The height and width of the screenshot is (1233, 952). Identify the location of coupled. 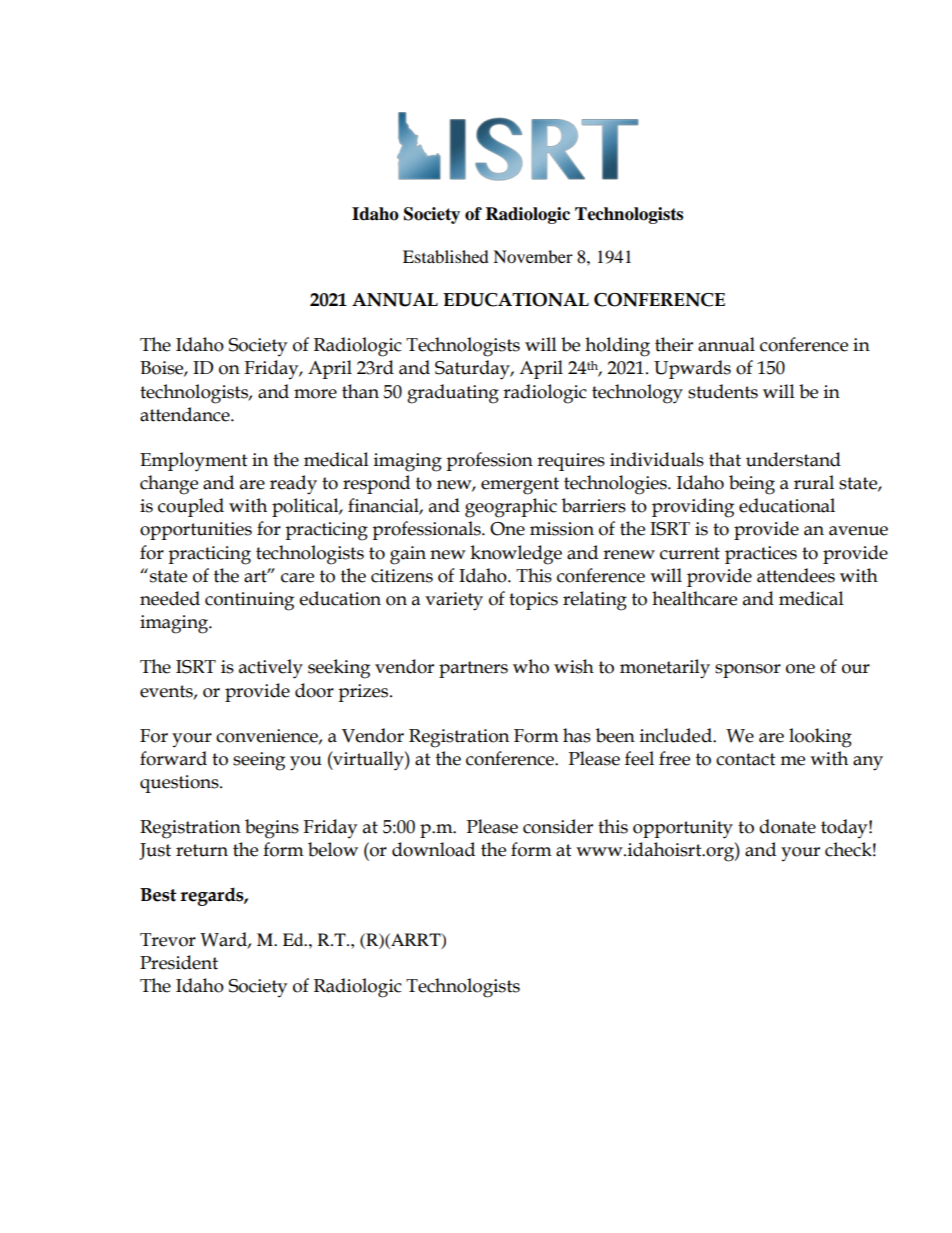
(191, 507).
